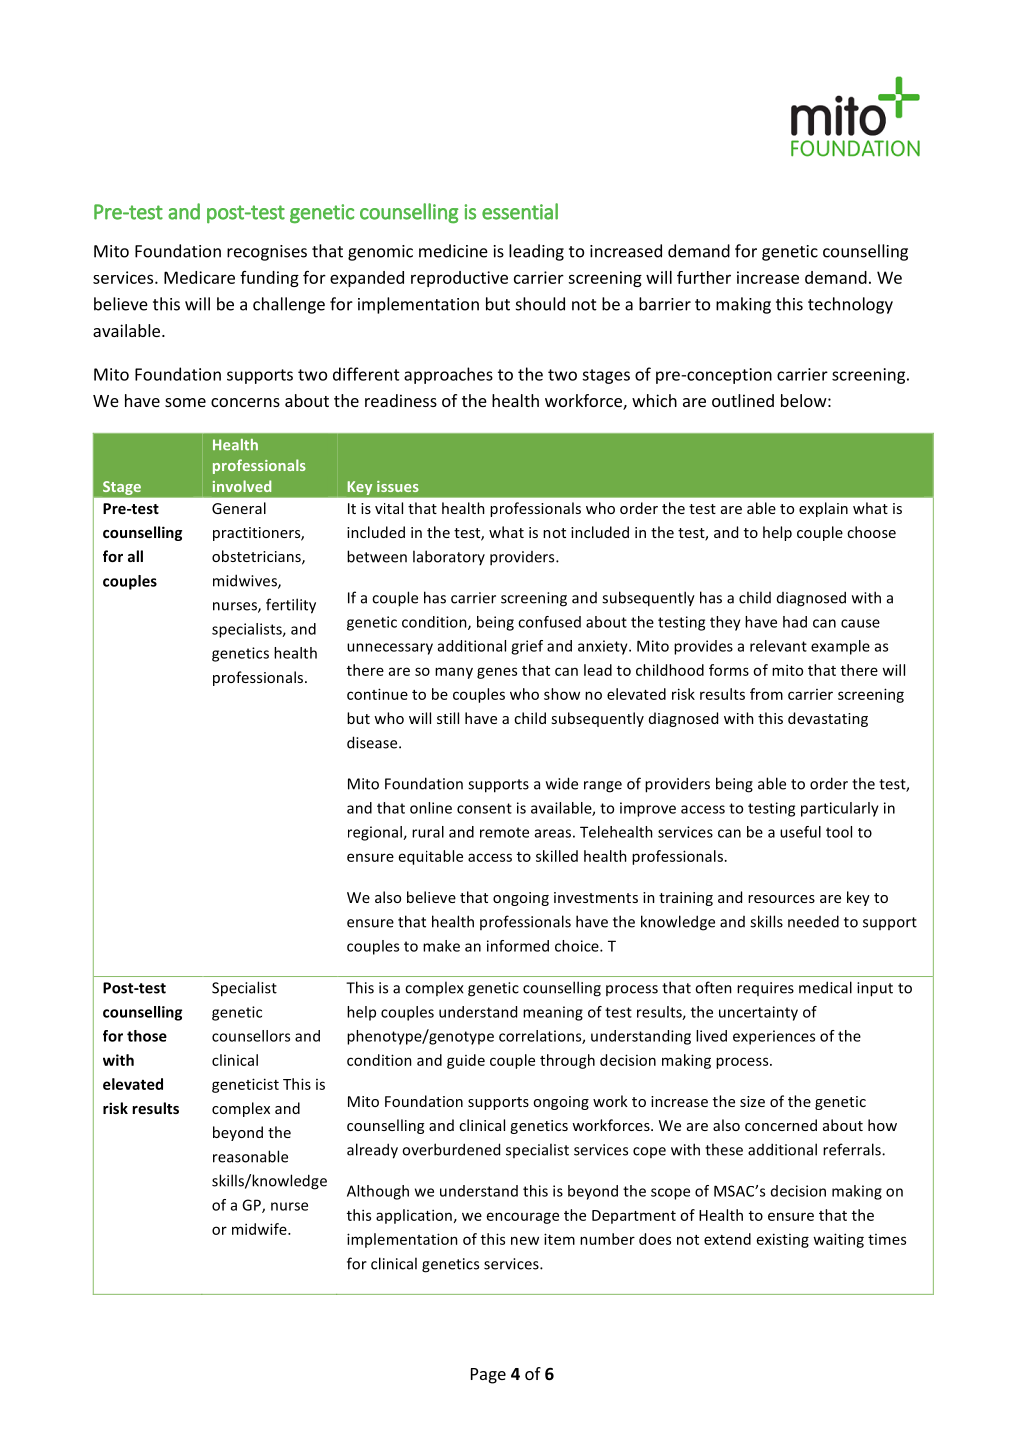 This screenshot has width=1023, height=1446. What do you see at coordinates (267, 253) in the screenshot?
I see `recognises` at bounding box center [267, 253].
